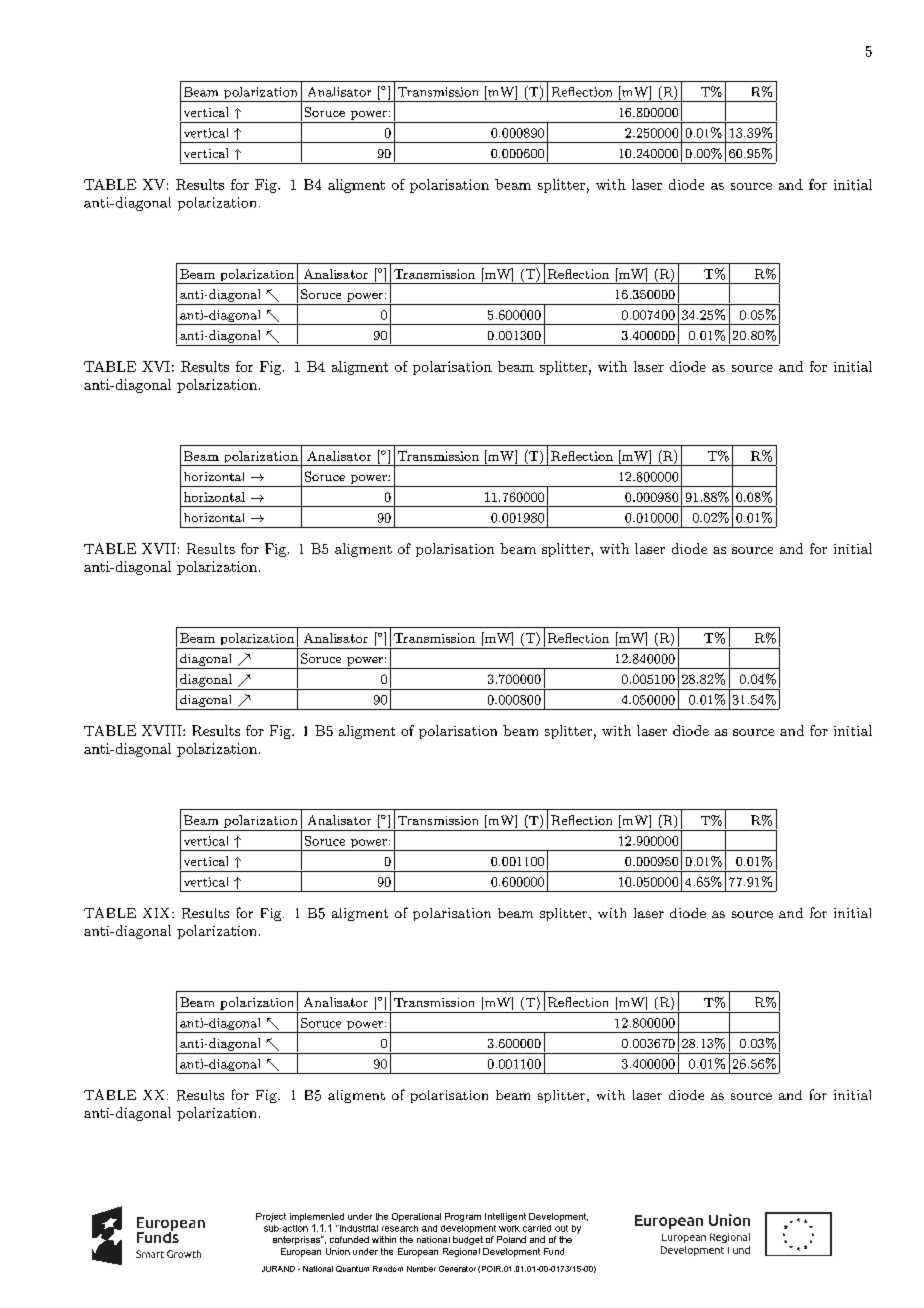 This page has height=1308, width=924. What do you see at coordinates (509, 1228) in the page?
I see `work` at bounding box center [509, 1228].
